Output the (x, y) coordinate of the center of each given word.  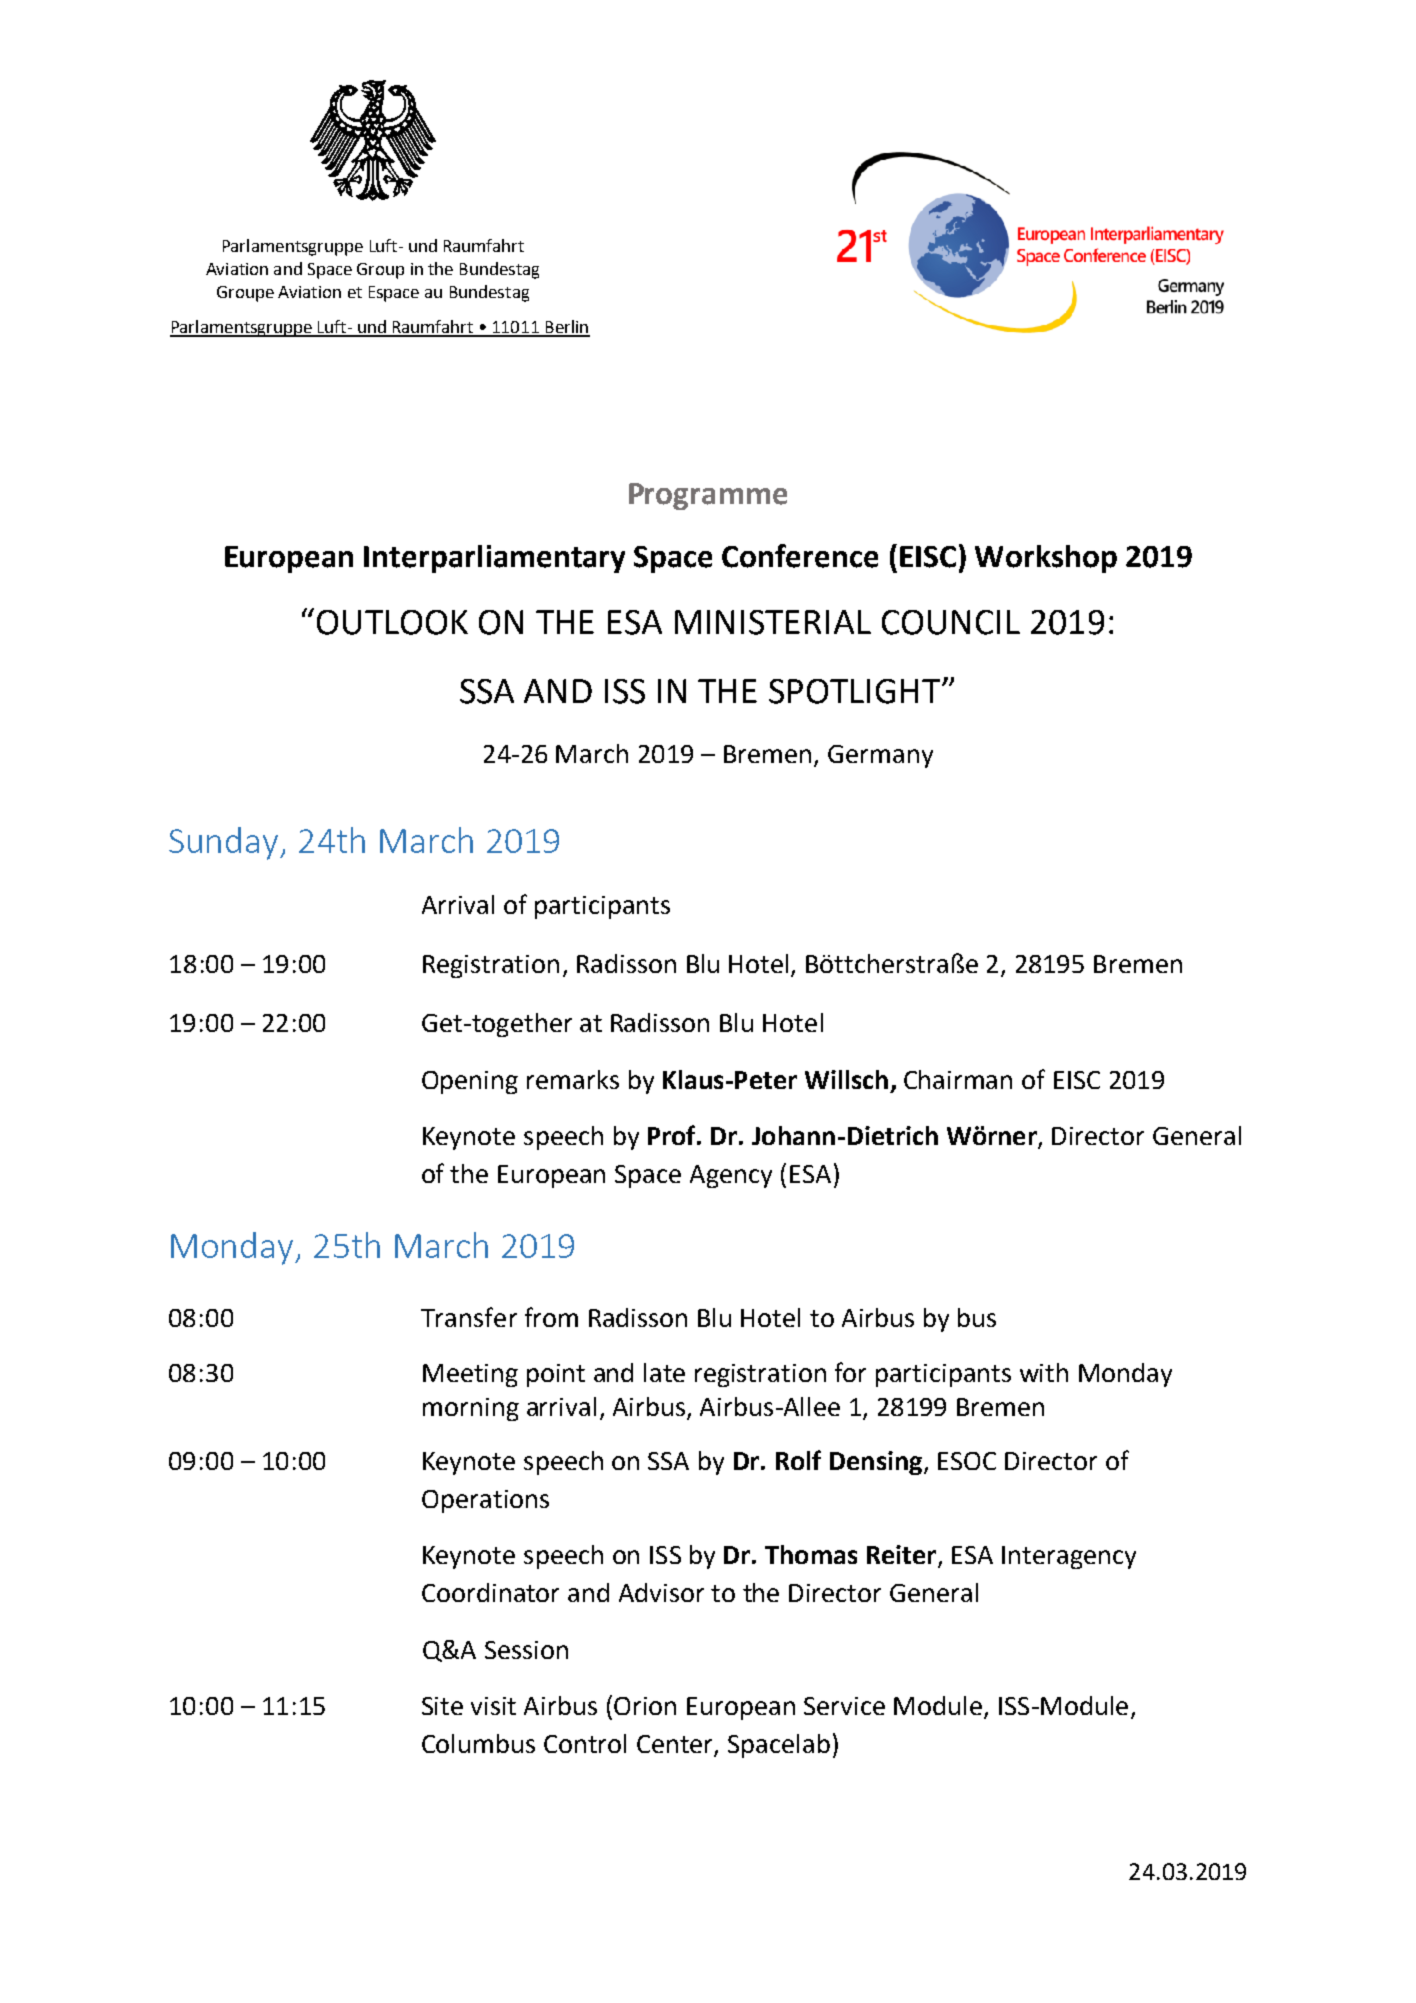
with (1044, 1372)
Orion (645, 1706)
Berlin (566, 328)
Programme (708, 496)
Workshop (1046, 559)
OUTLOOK (392, 622)
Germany (880, 756)
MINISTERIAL (773, 622)
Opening (470, 1082)
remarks (573, 1079)
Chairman (958, 1079)
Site (442, 1706)
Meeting (470, 1375)
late (664, 1372)
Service (844, 1706)
